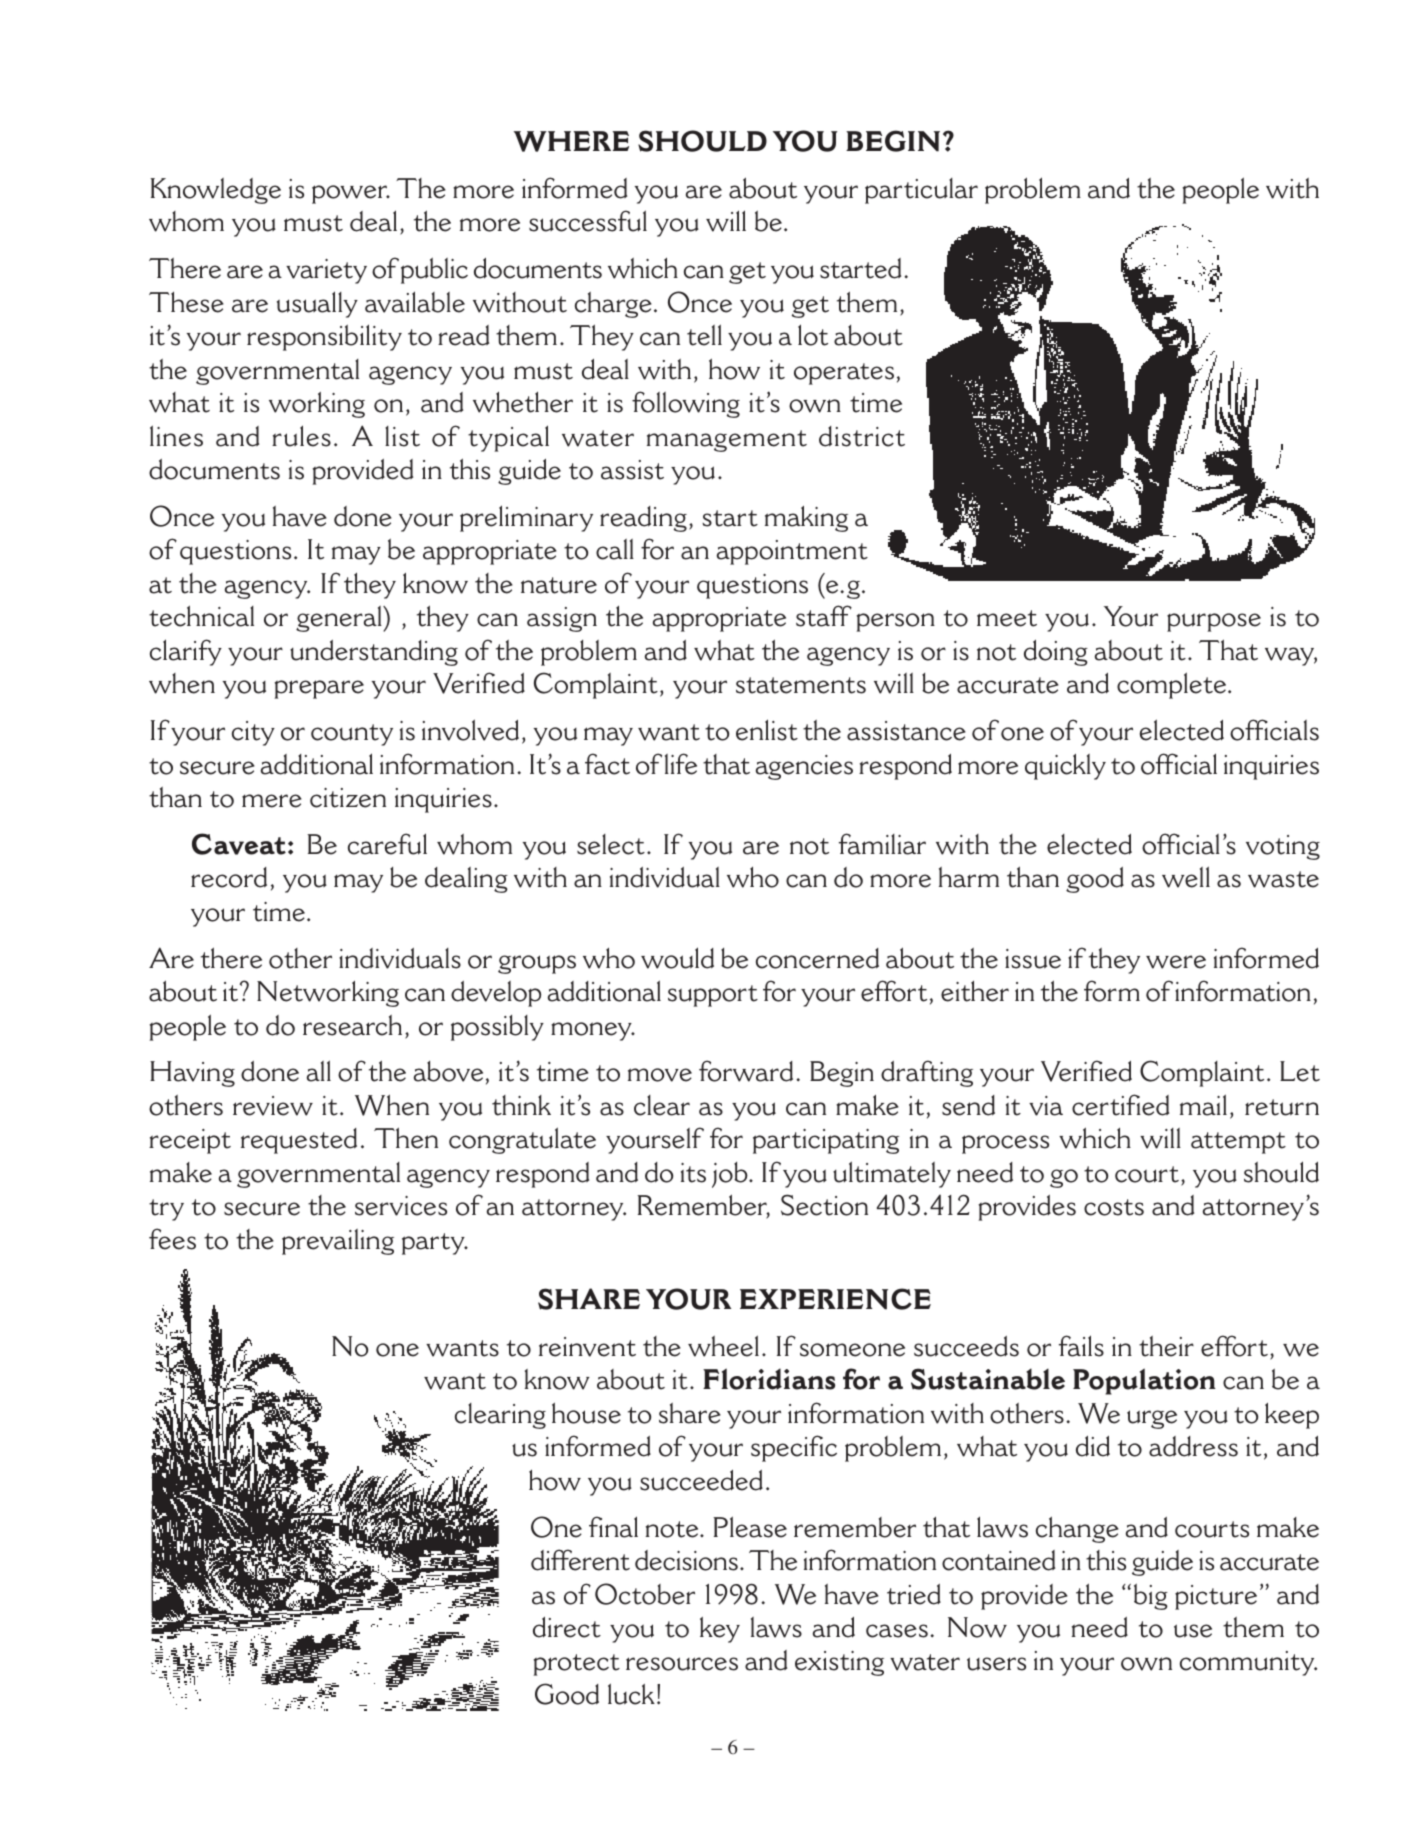 This image has height=1841, width=1422. What do you see at coordinates (567, 1627) in the image?
I see `direct` at bounding box center [567, 1627].
